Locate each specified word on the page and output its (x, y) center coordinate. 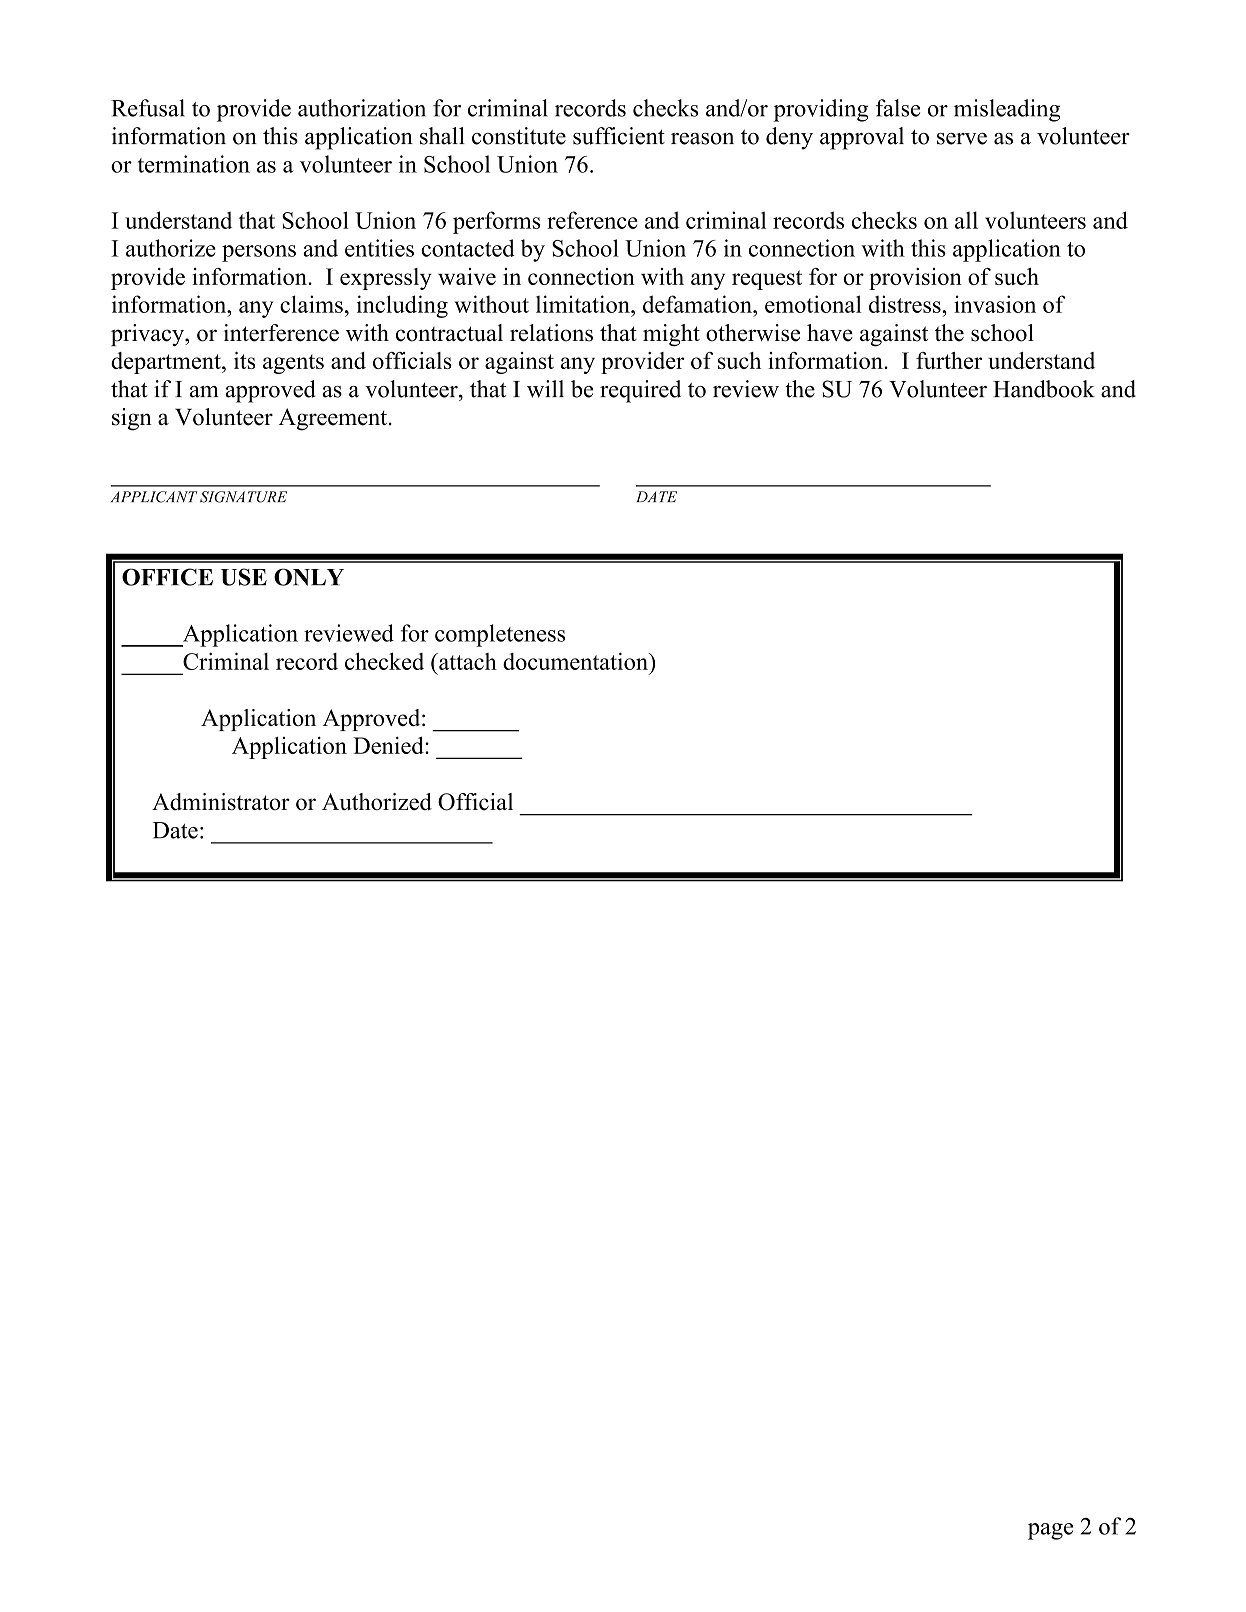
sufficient (619, 136)
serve (962, 139)
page (1050, 1531)
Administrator (221, 802)
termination (194, 164)
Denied (389, 745)
